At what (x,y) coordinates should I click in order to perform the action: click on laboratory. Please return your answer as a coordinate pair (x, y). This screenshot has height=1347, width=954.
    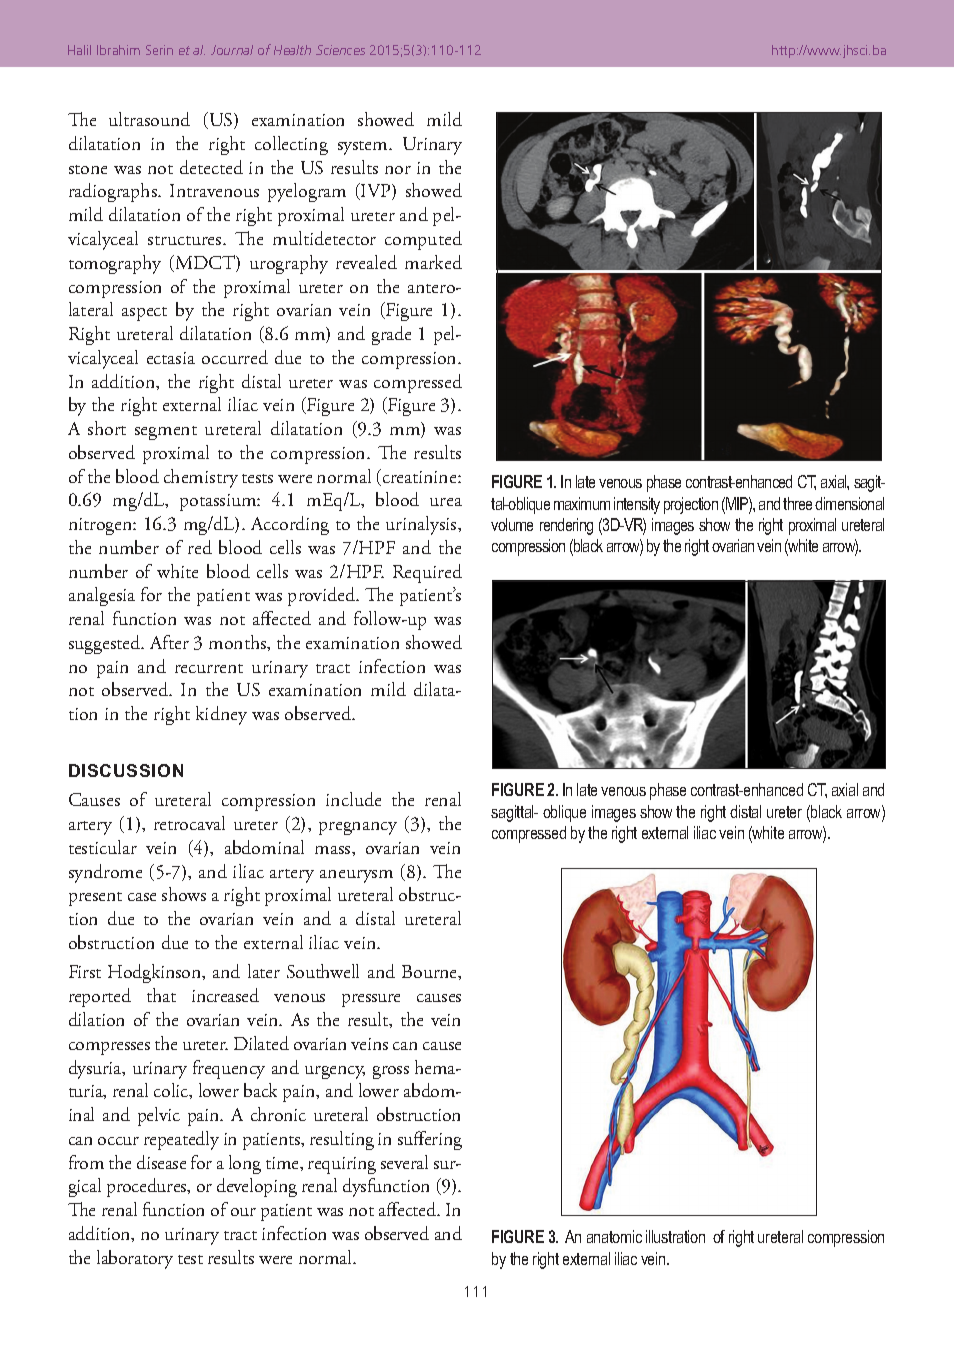
    Looking at the image, I should click on (135, 1259).
